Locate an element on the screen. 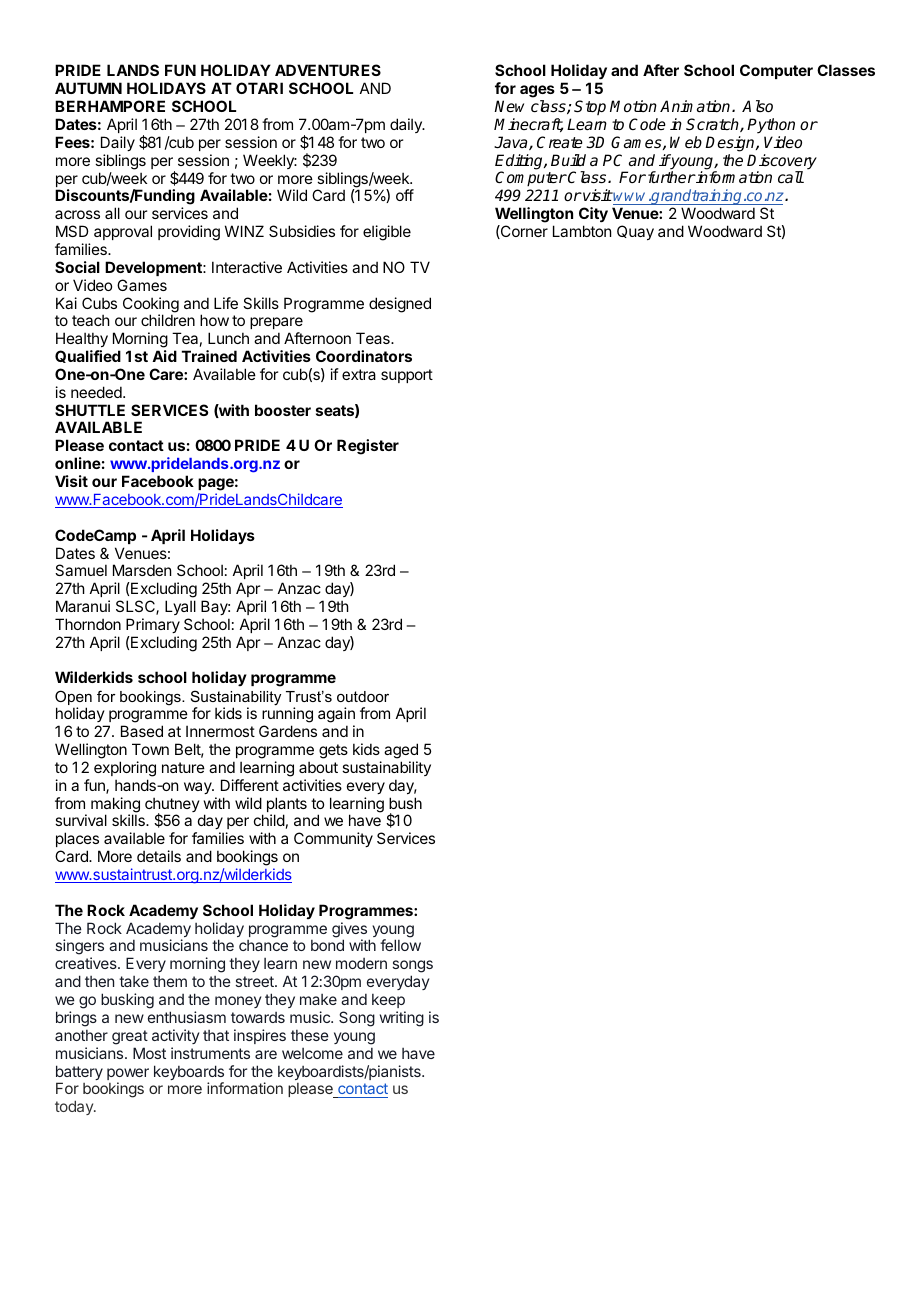 The image size is (924, 1307). aged is located at coordinates (401, 751).
